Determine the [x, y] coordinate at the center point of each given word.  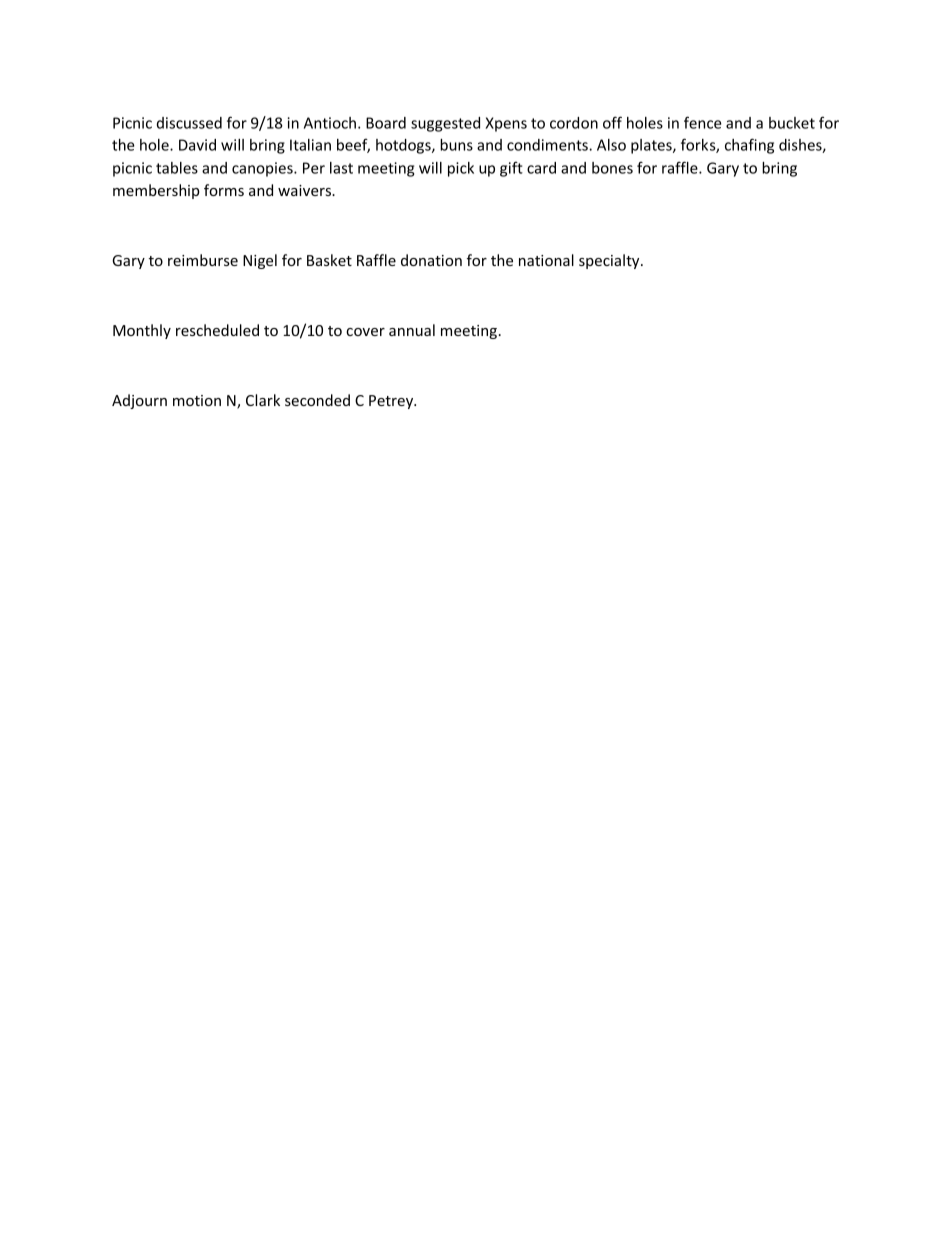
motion [197, 400]
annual [412, 330]
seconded [317, 400]
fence [703, 122]
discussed [189, 123]
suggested [445, 124]
